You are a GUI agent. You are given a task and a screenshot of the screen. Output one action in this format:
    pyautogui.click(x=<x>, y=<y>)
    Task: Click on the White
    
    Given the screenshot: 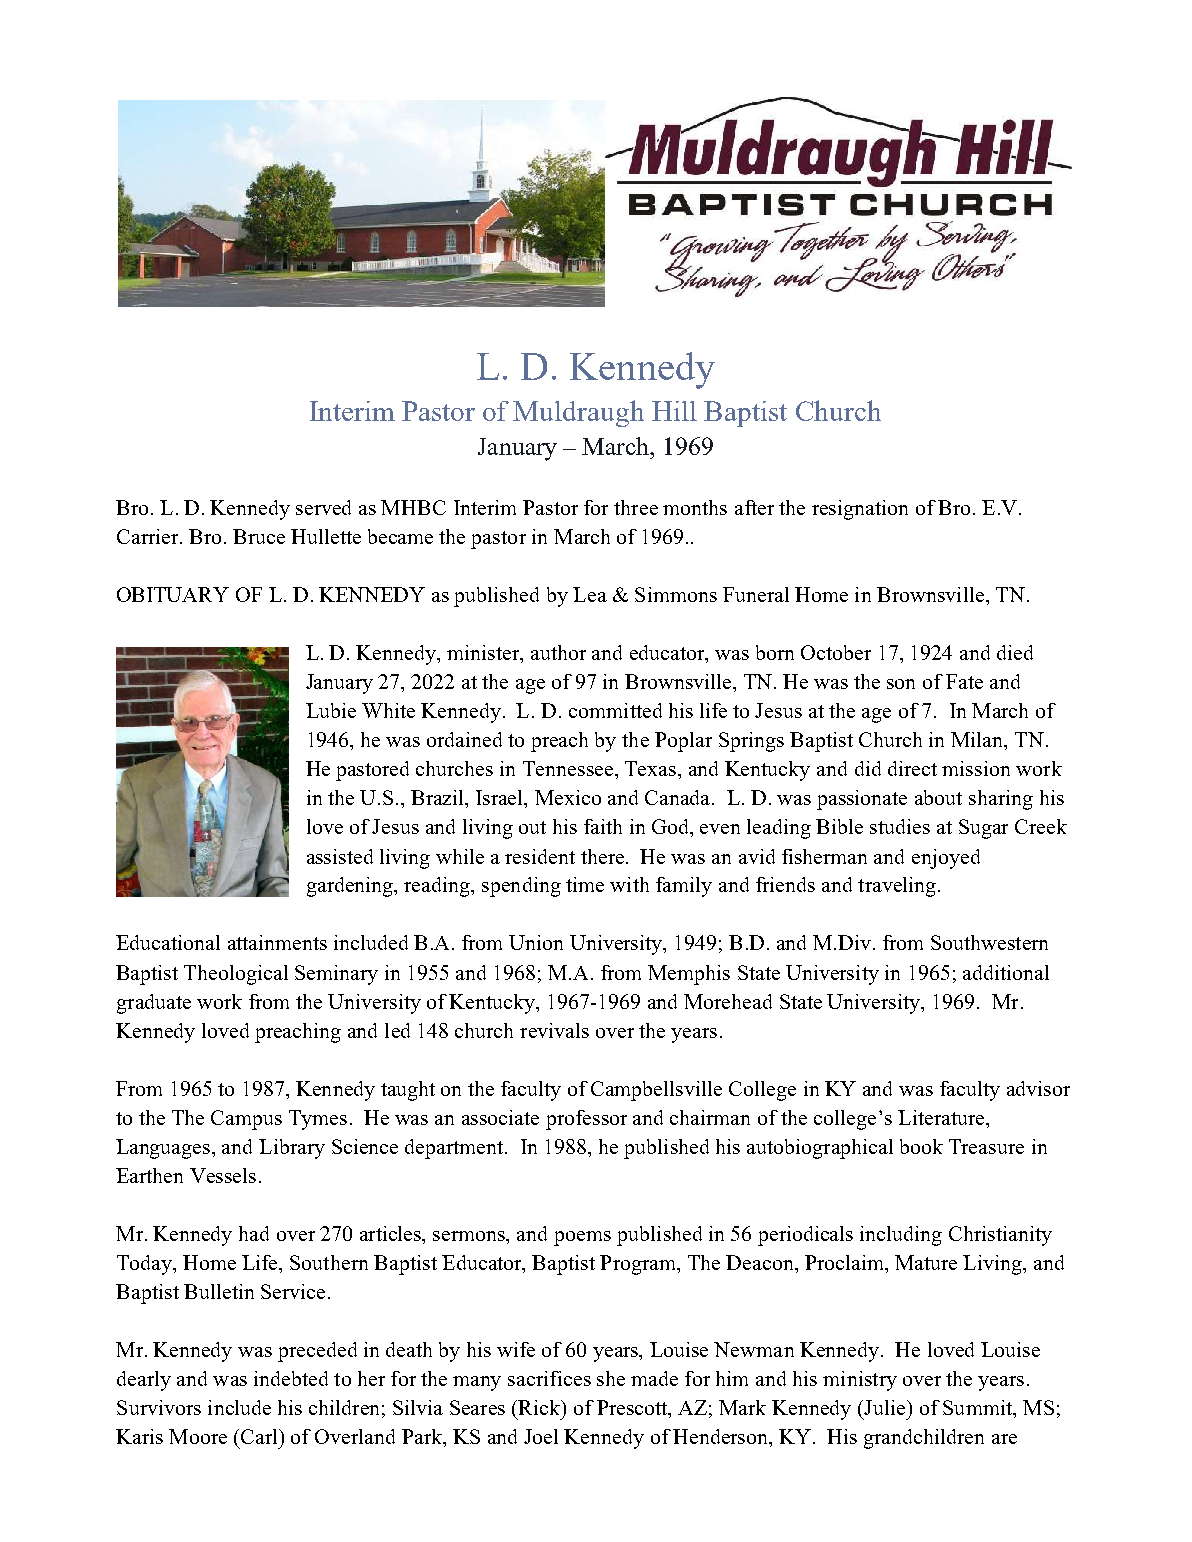 What is the action you would take?
    pyautogui.click(x=388, y=710)
